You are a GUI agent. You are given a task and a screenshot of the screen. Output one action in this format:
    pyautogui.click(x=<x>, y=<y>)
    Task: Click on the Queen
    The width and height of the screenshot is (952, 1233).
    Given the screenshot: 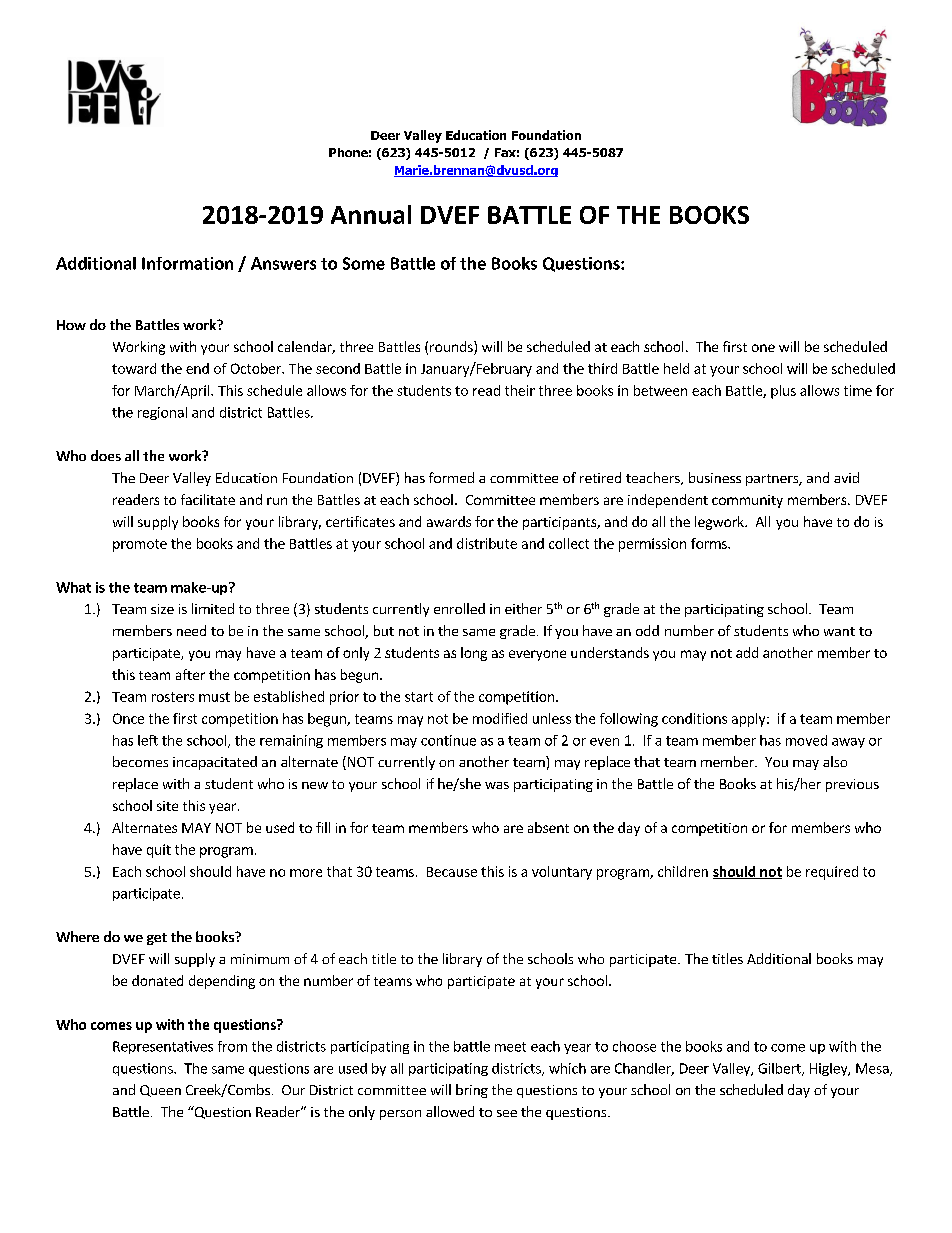 What is the action you would take?
    pyautogui.click(x=160, y=1091)
